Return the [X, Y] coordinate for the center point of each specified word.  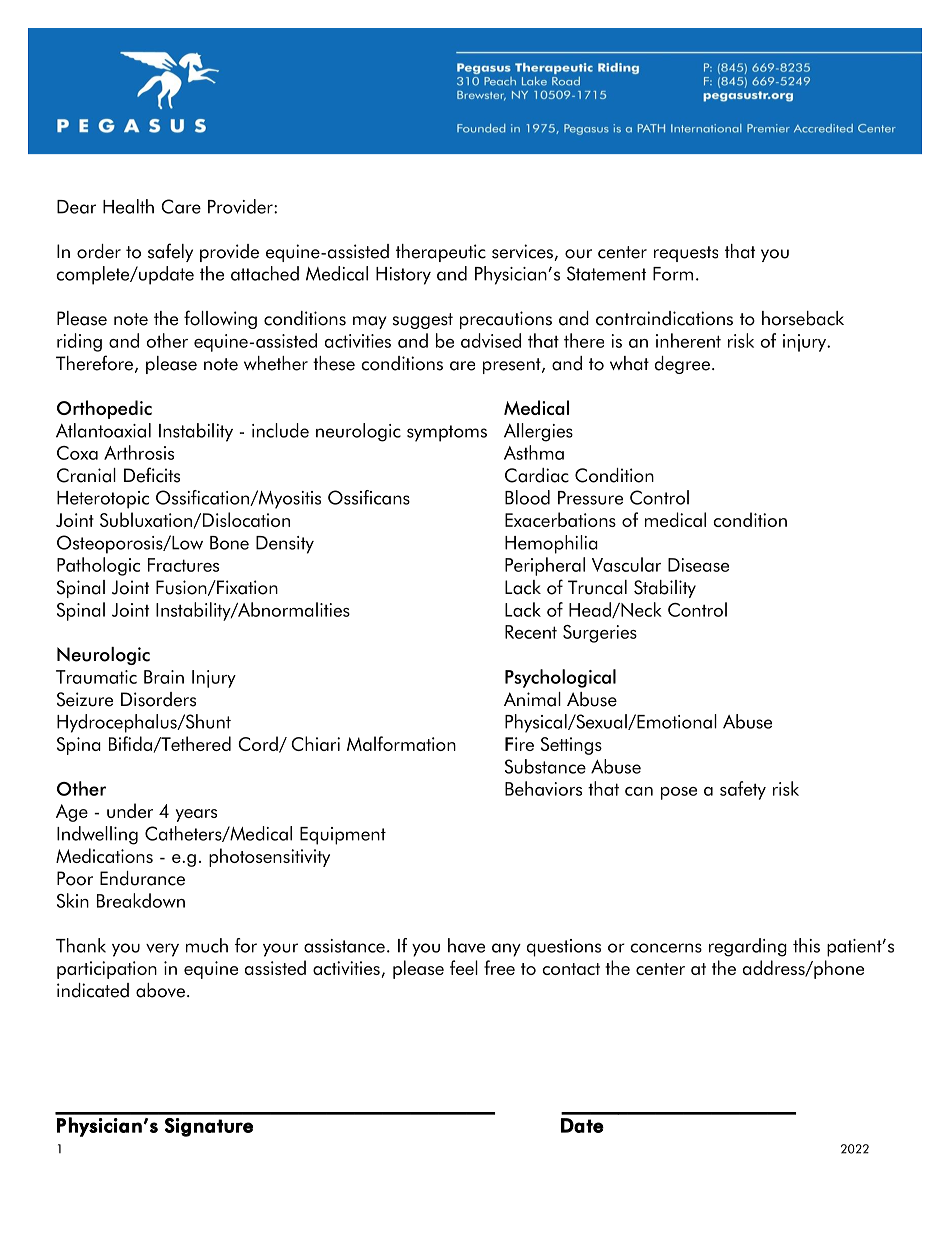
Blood [527, 497]
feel [464, 967]
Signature [209, 1127]
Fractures [183, 565]
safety [743, 790]
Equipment [343, 836]
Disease [698, 565]
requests [686, 254]
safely [170, 252]
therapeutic [441, 253]
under [130, 810]
